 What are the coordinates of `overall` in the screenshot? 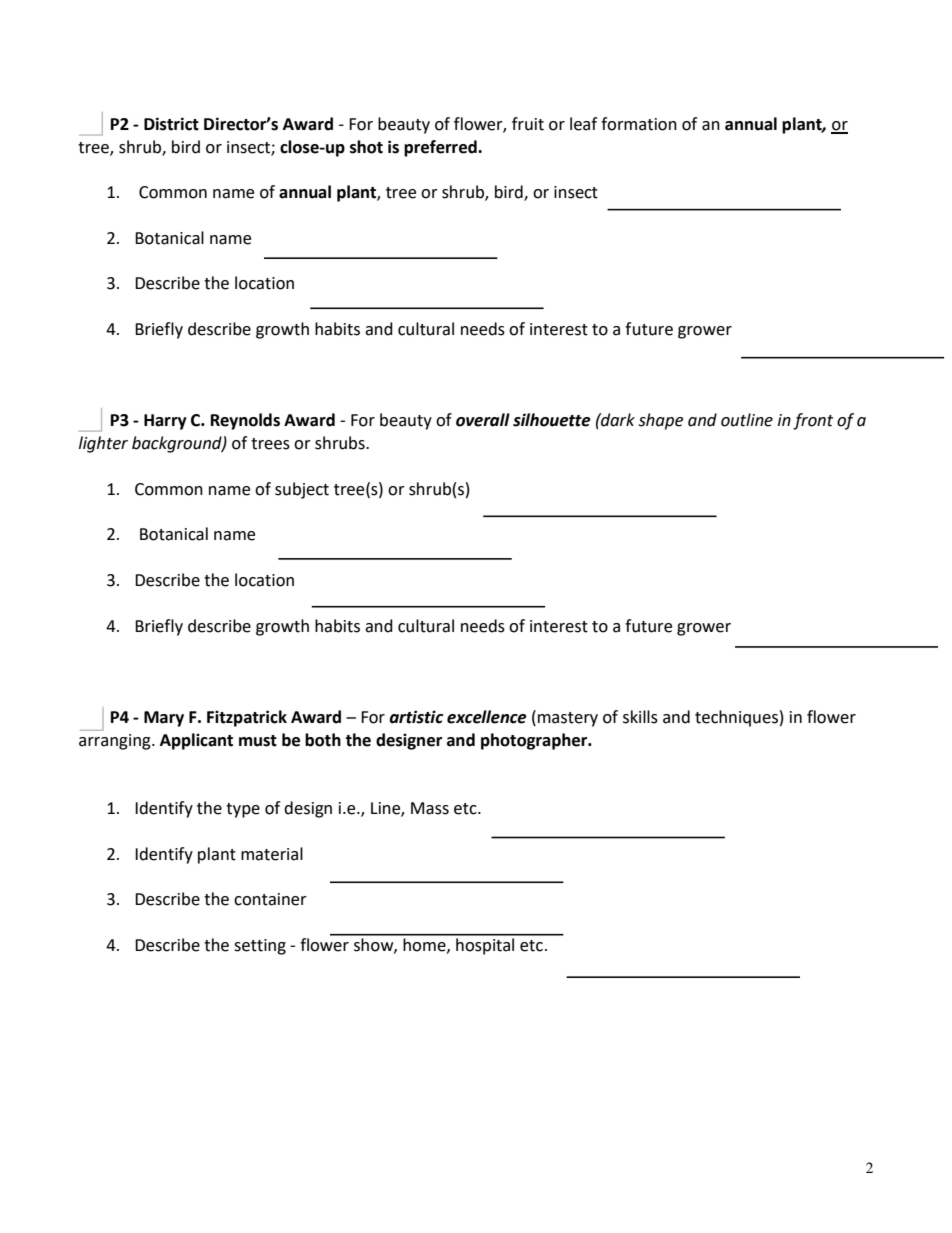 It's located at (483, 420).
